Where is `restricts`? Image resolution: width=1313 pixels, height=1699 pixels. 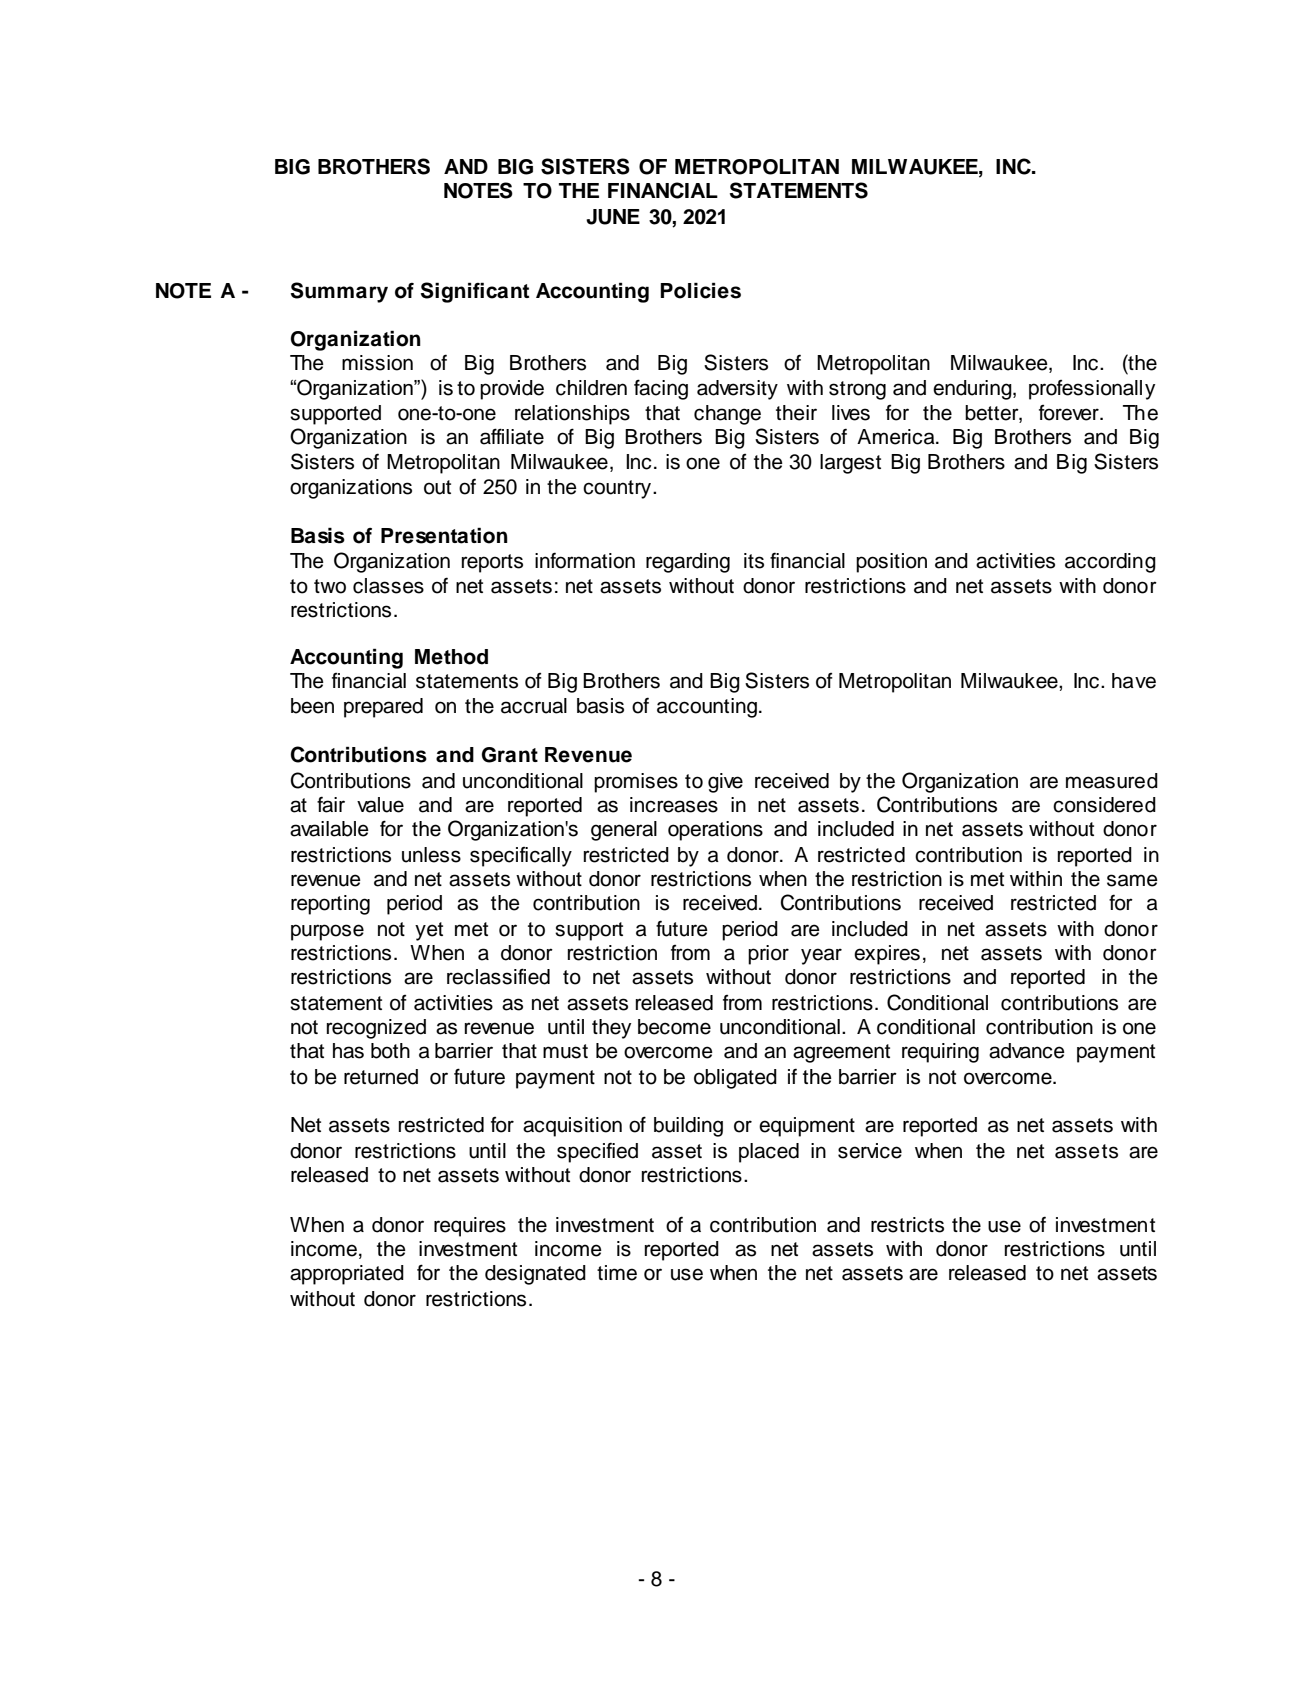
restricts is located at coordinates (907, 1225).
